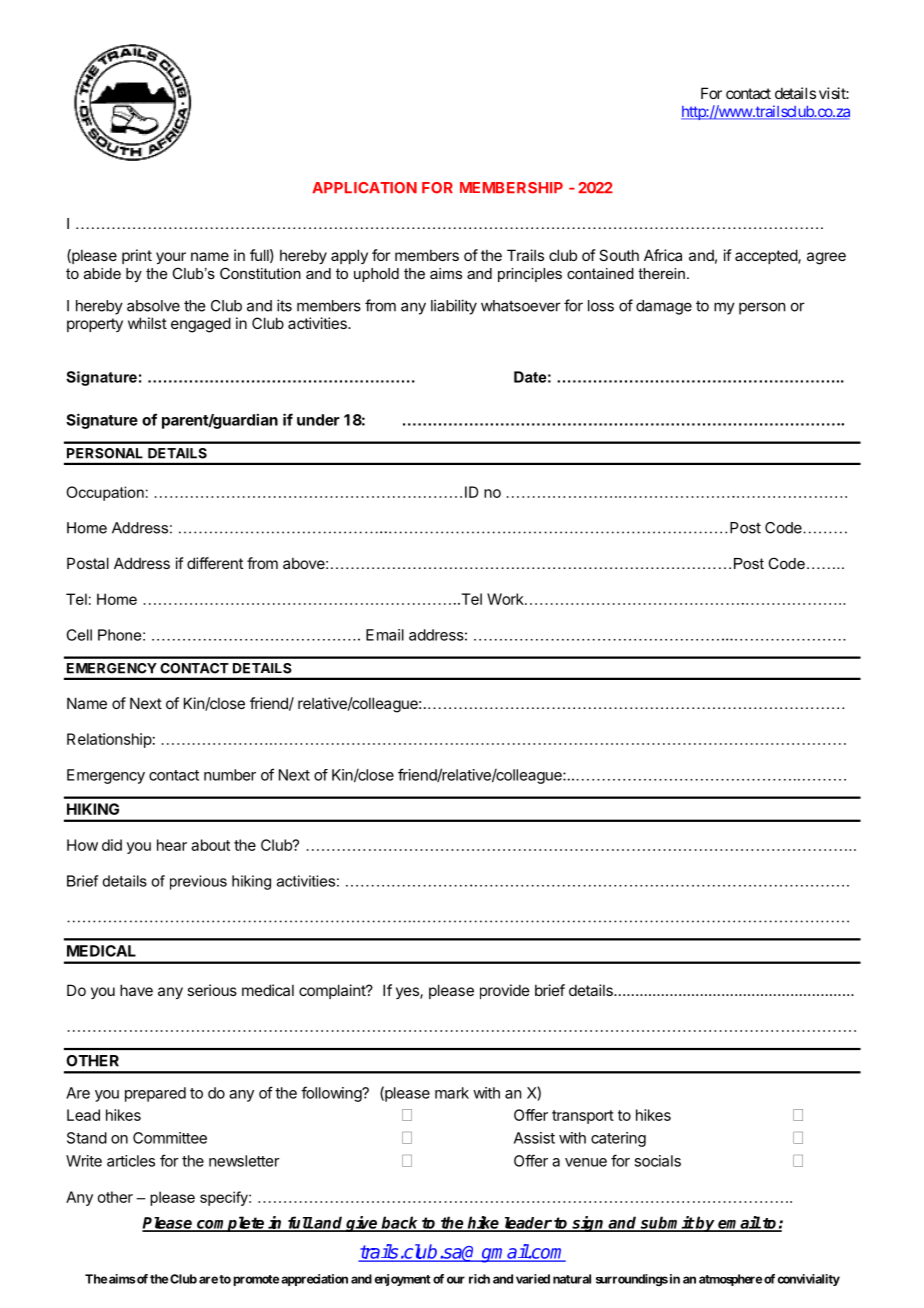 This image has width=924, height=1308. Describe the element at coordinates (171, 258) in the image. I see `your` at that location.
